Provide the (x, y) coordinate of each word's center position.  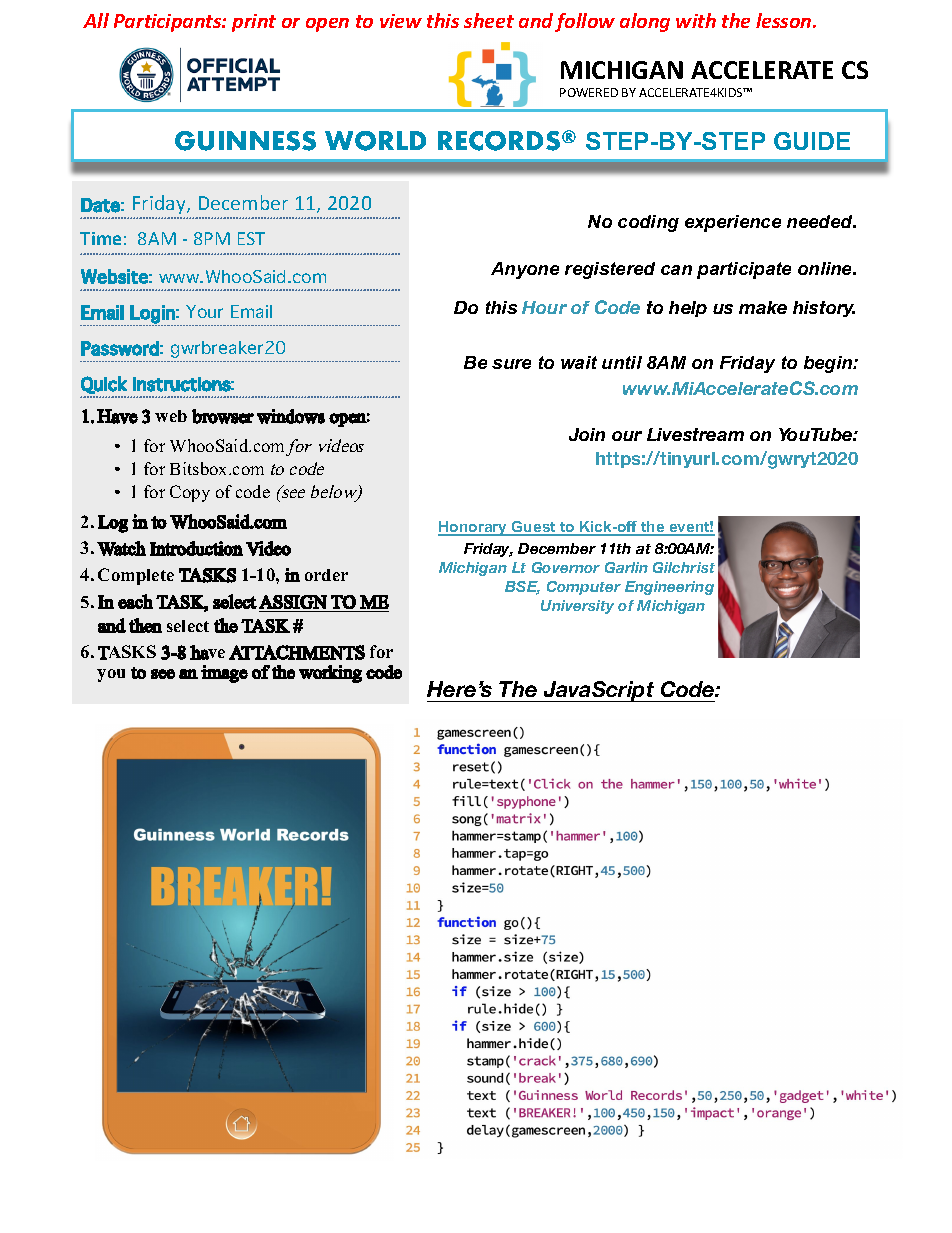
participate (744, 270)
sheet (489, 20)
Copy (190, 493)
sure (511, 364)
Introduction (196, 548)
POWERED (589, 92)
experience (733, 223)
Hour (544, 307)
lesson (785, 20)
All (96, 20)
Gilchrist (684, 567)
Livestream (695, 434)
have (207, 652)
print (254, 23)
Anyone (525, 270)
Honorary (474, 528)
